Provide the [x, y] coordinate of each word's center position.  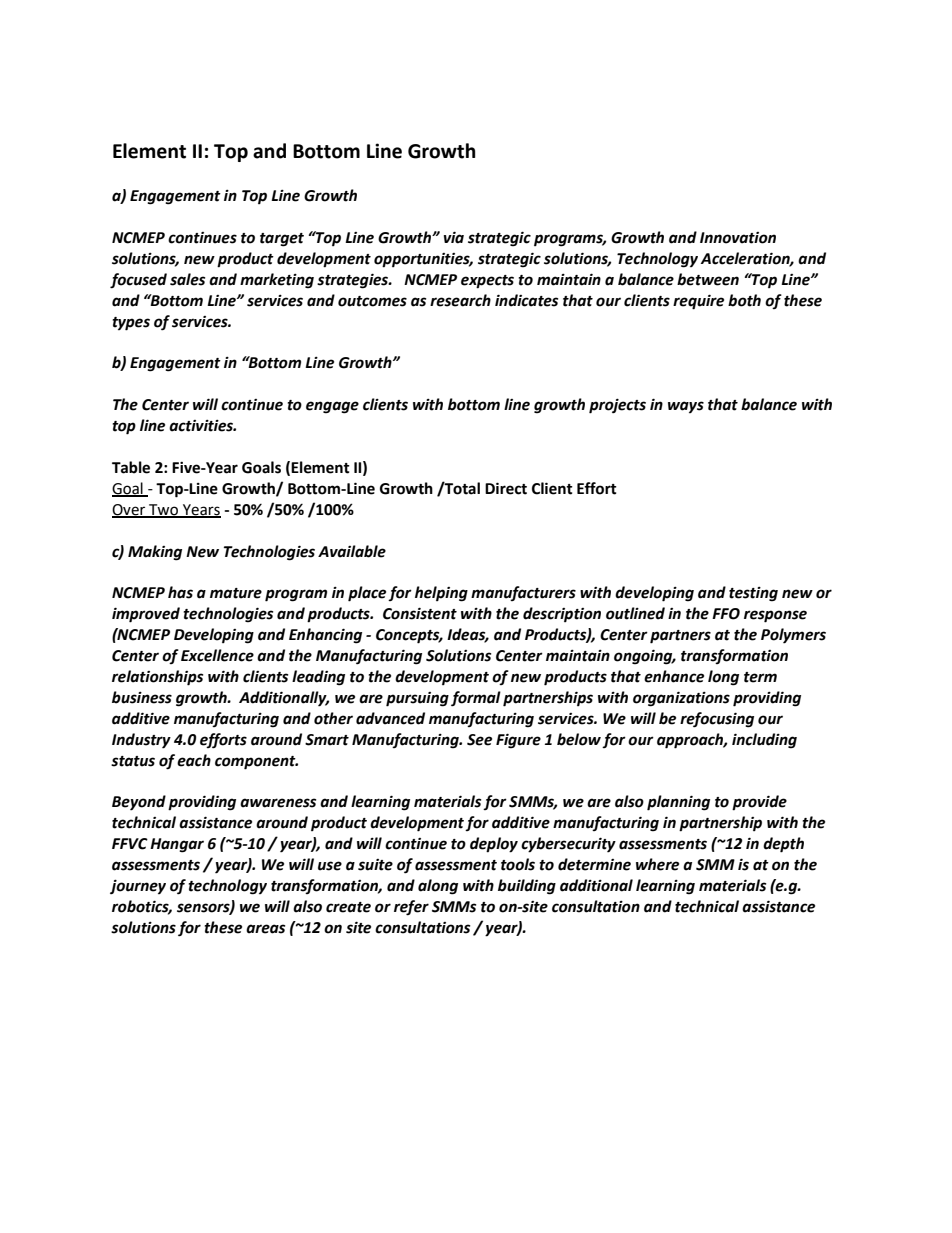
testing [753, 594]
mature [236, 593]
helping [441, 594]
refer [411, 908]
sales [187, 279]
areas [265, 929]
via [454, 237]
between [708, 279]
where [657, 864]
